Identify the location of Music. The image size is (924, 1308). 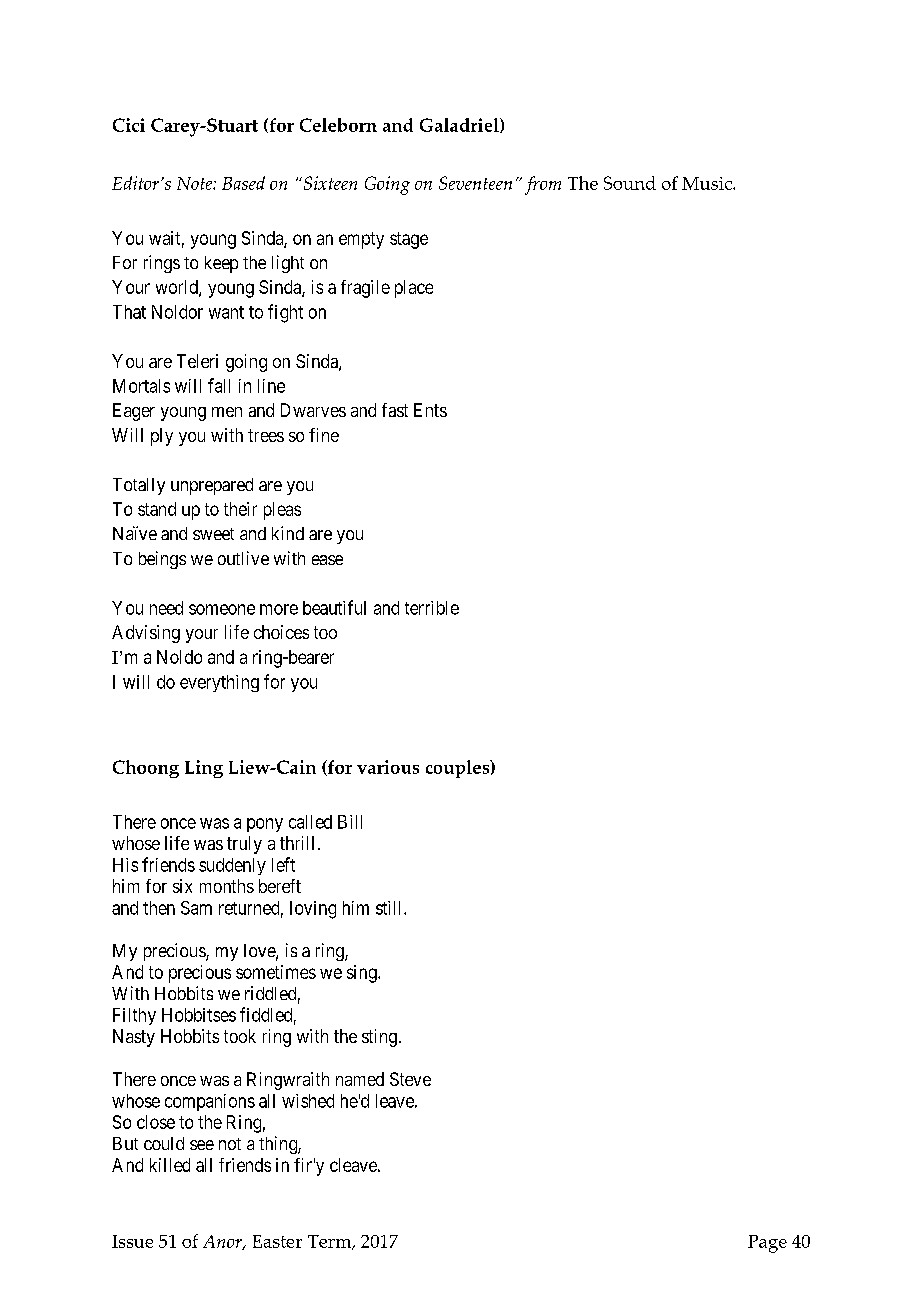
(708, 183).
